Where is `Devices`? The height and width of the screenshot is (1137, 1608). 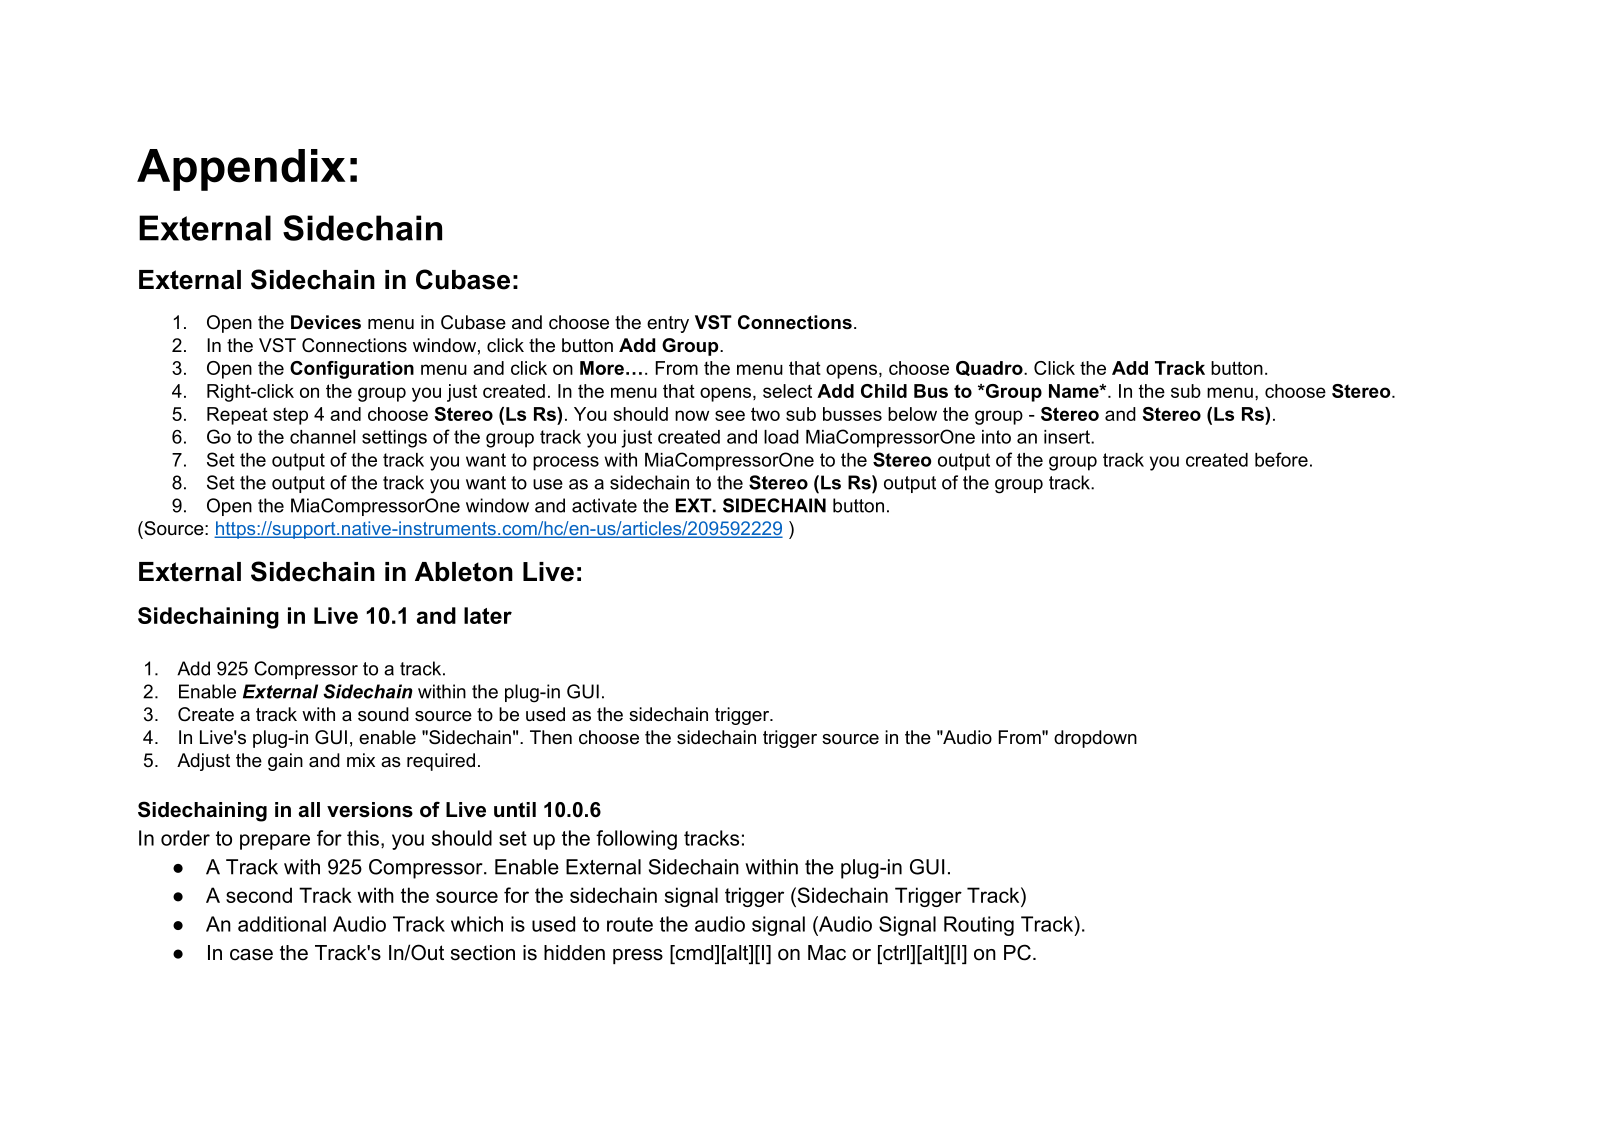
Devices is located at coordinates (326, 322).
